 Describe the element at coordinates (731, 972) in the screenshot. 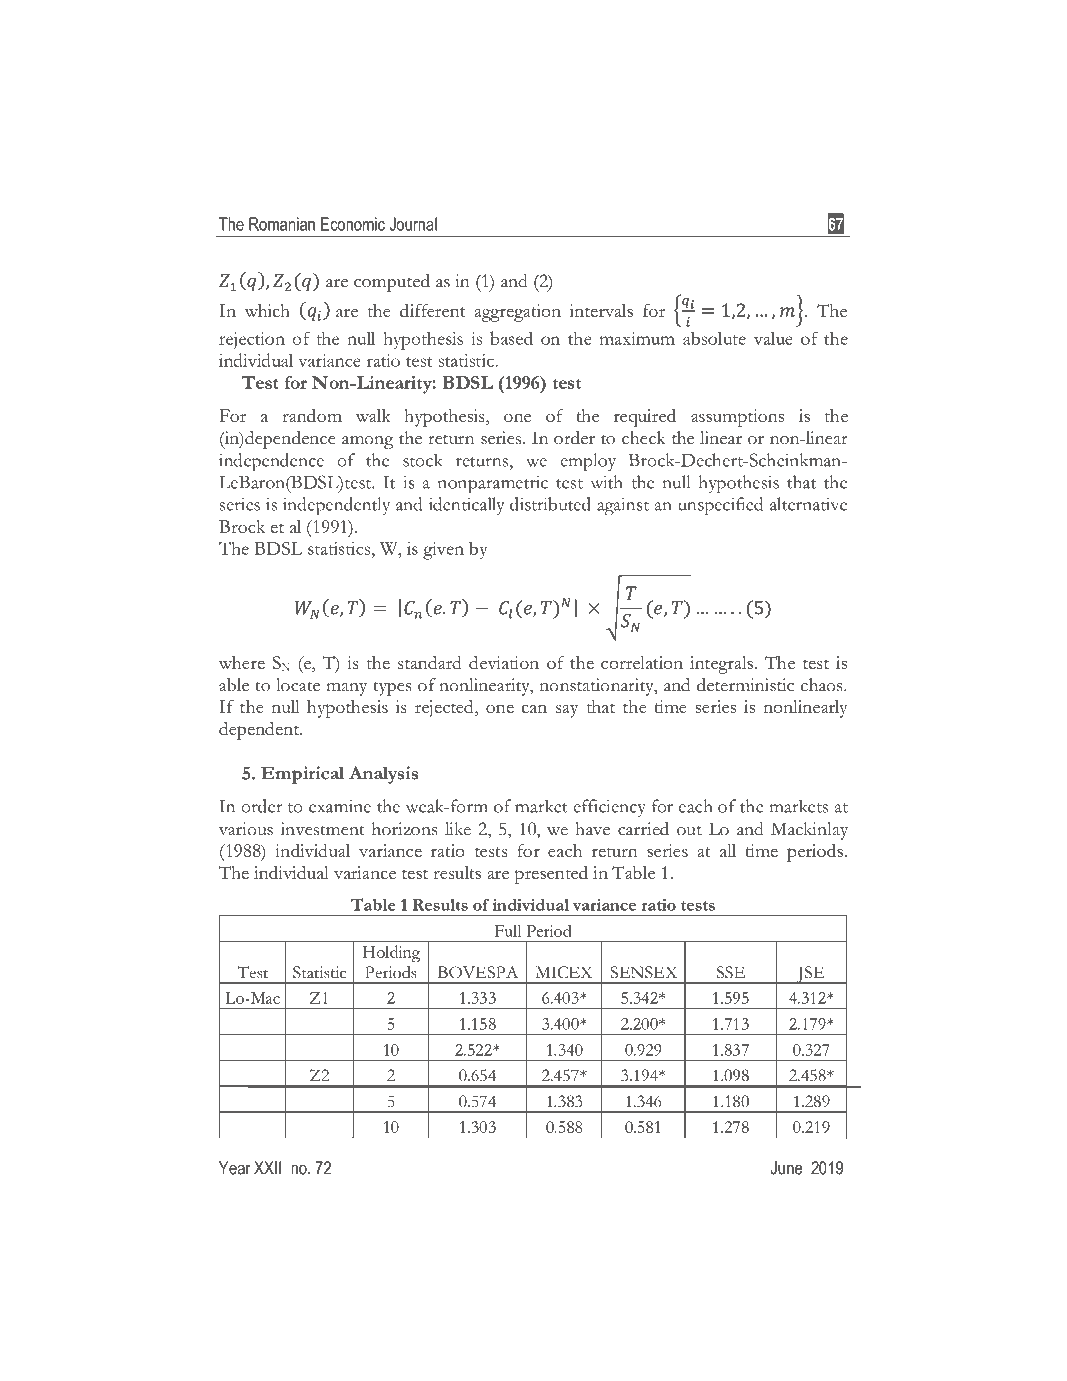

I see `SSE` at that location.
